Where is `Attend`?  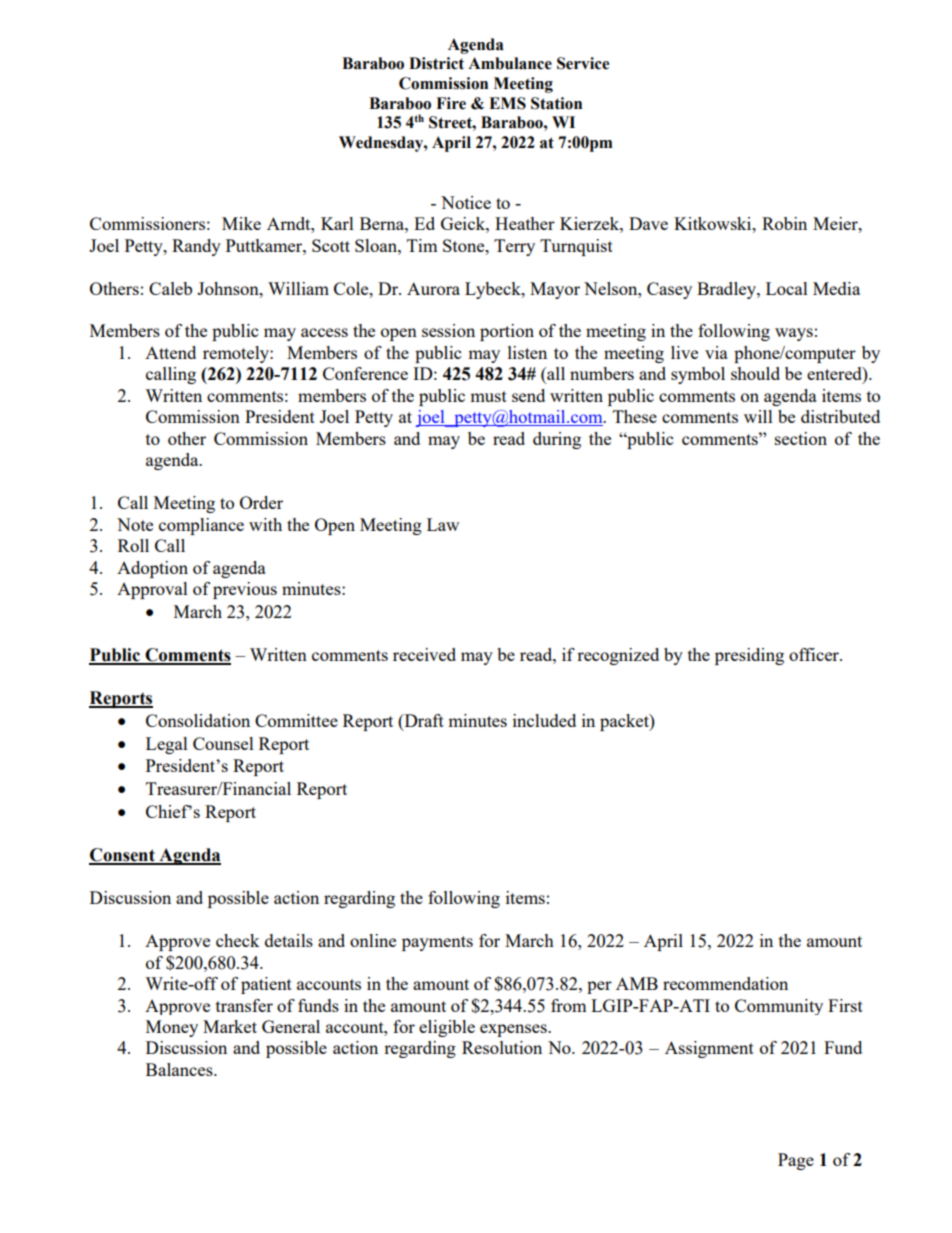 Attend is located at coordinates (170, 352).
